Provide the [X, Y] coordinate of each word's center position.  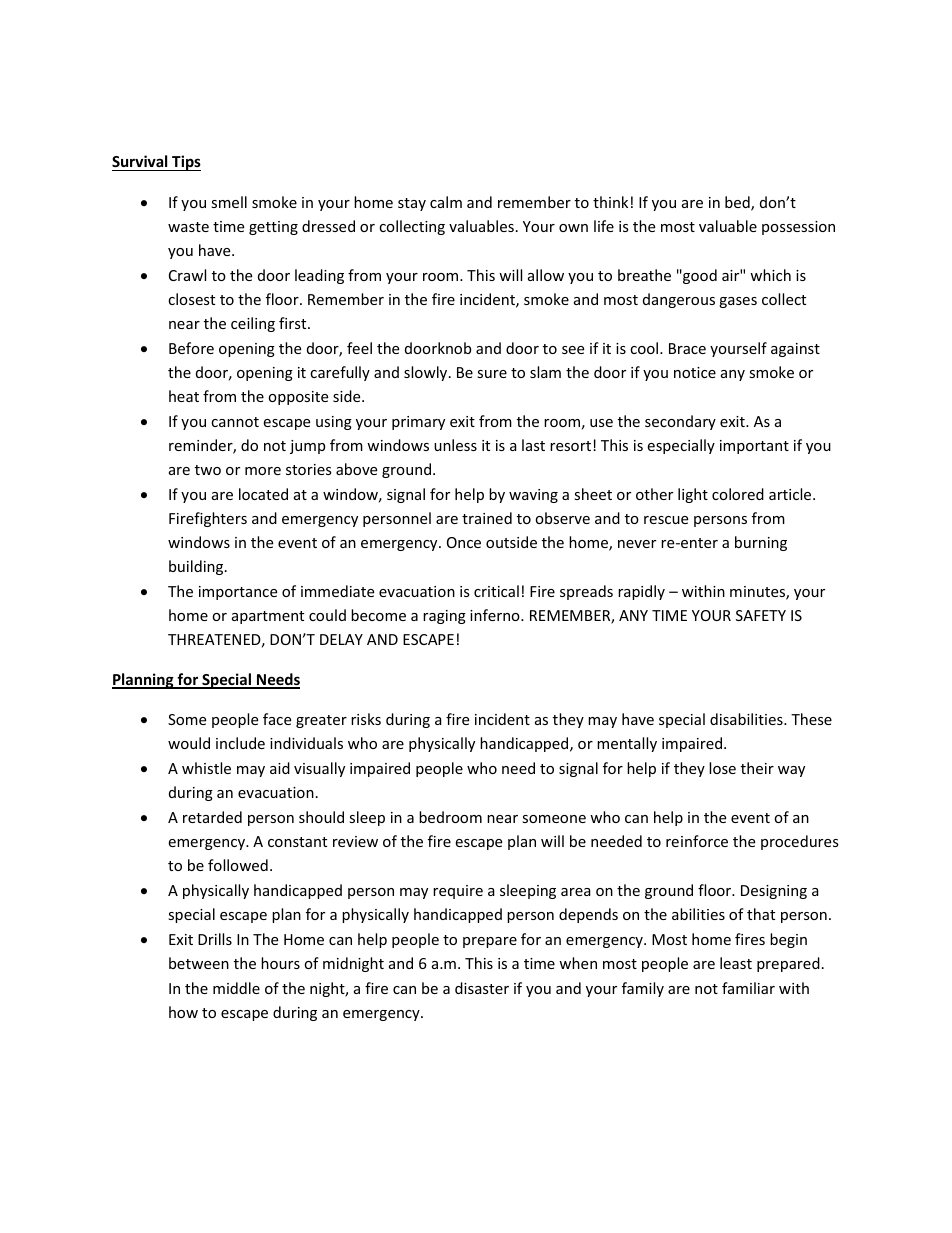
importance [238, 593]
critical [496, 591]
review [355, 841]
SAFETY [761, 615]
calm [446, 202]
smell [229, 202]
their [757, 768]
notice [695, 372]
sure [492, 374]
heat [184, 396]
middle [236, 988]
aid [280, 768]
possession [798, 228]
